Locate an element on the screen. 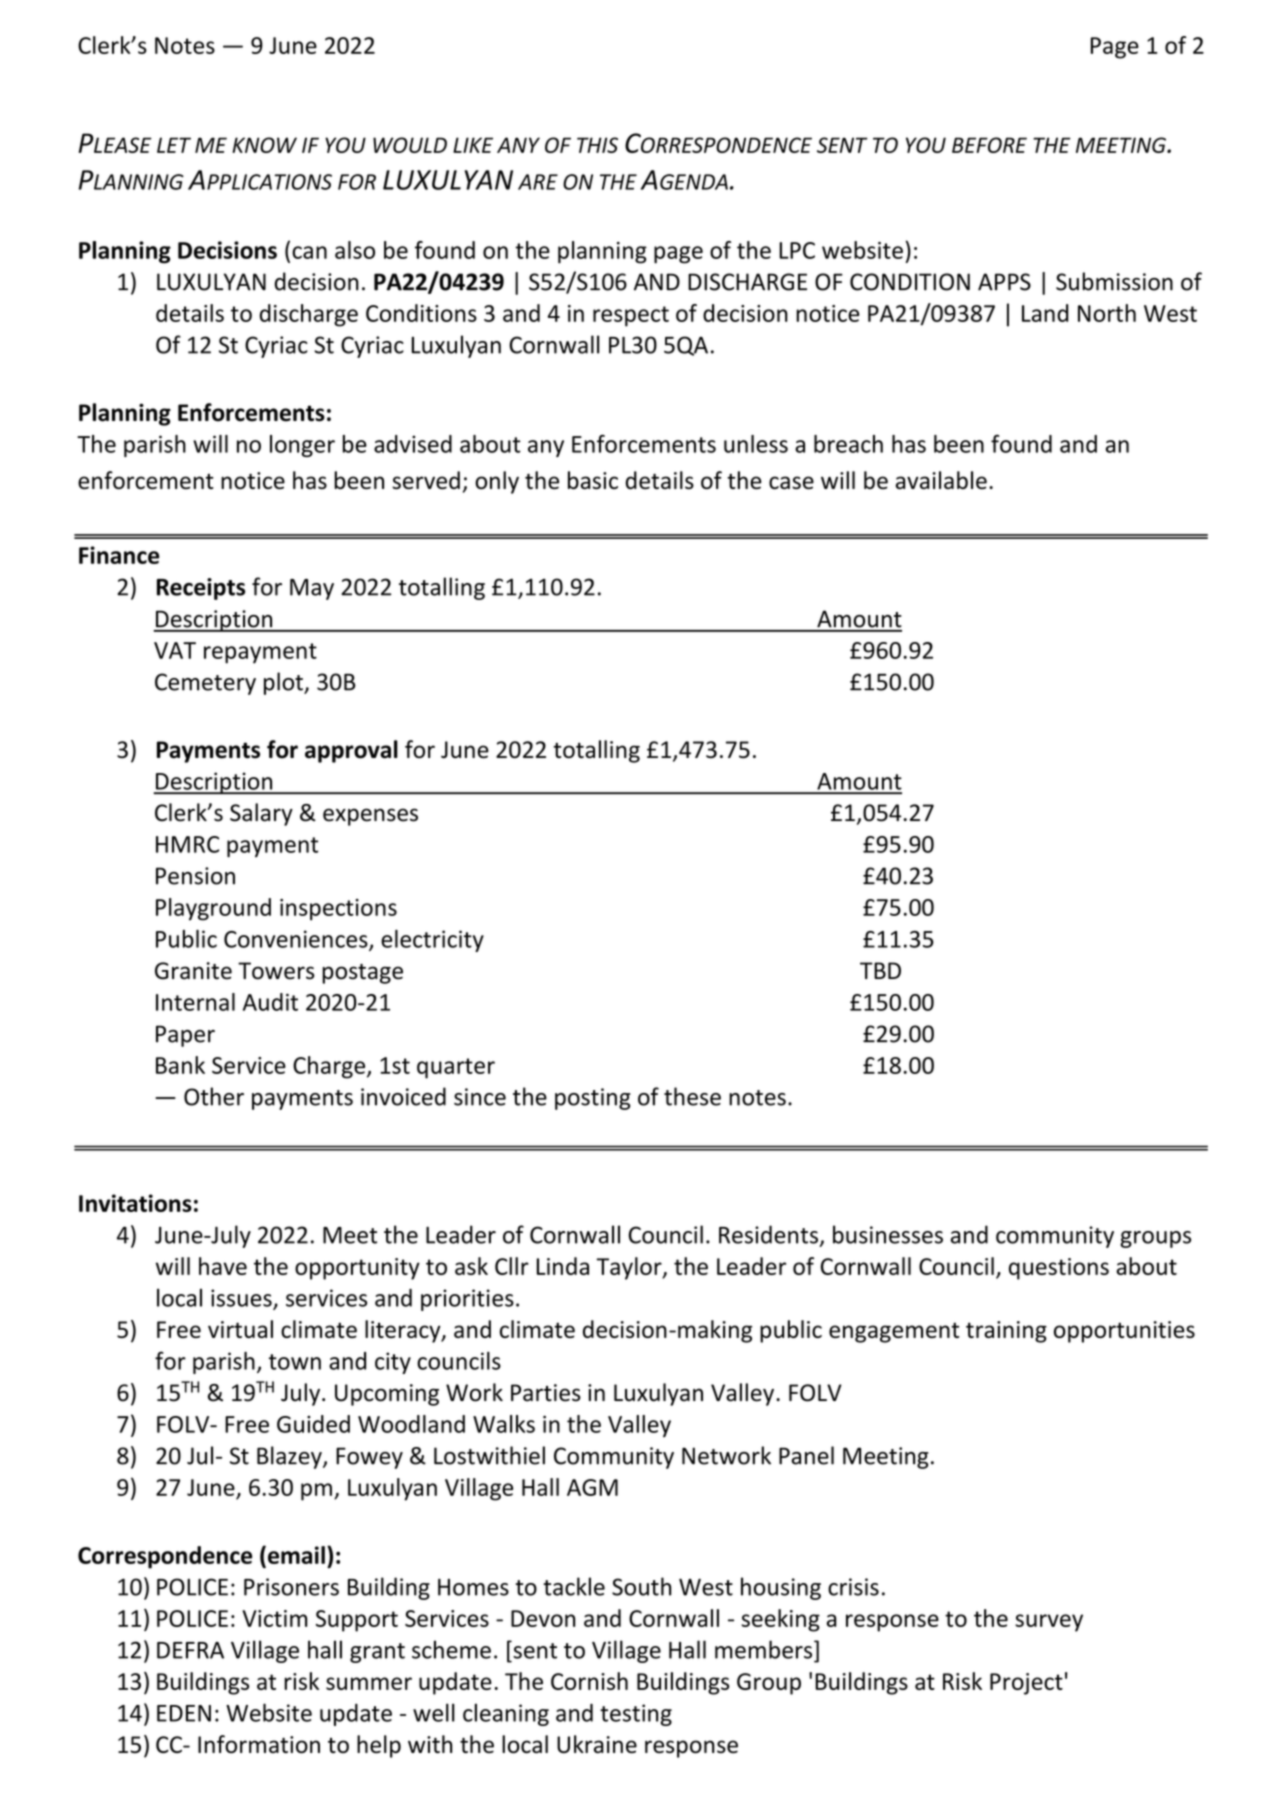  posting is located at coordinates (593, 1099).
